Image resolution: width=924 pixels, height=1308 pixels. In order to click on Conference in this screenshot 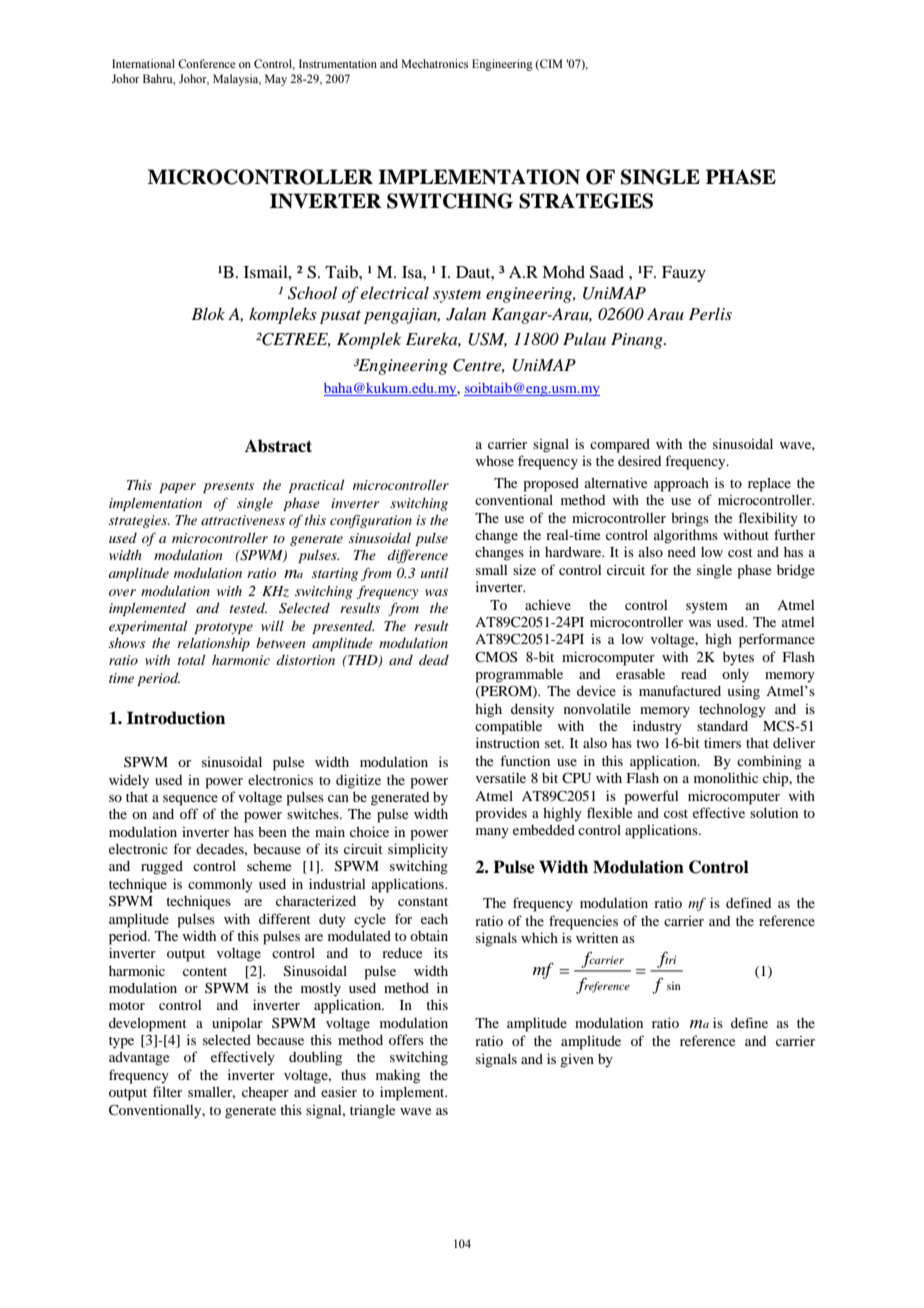, I will do `click(206, 63)`.
